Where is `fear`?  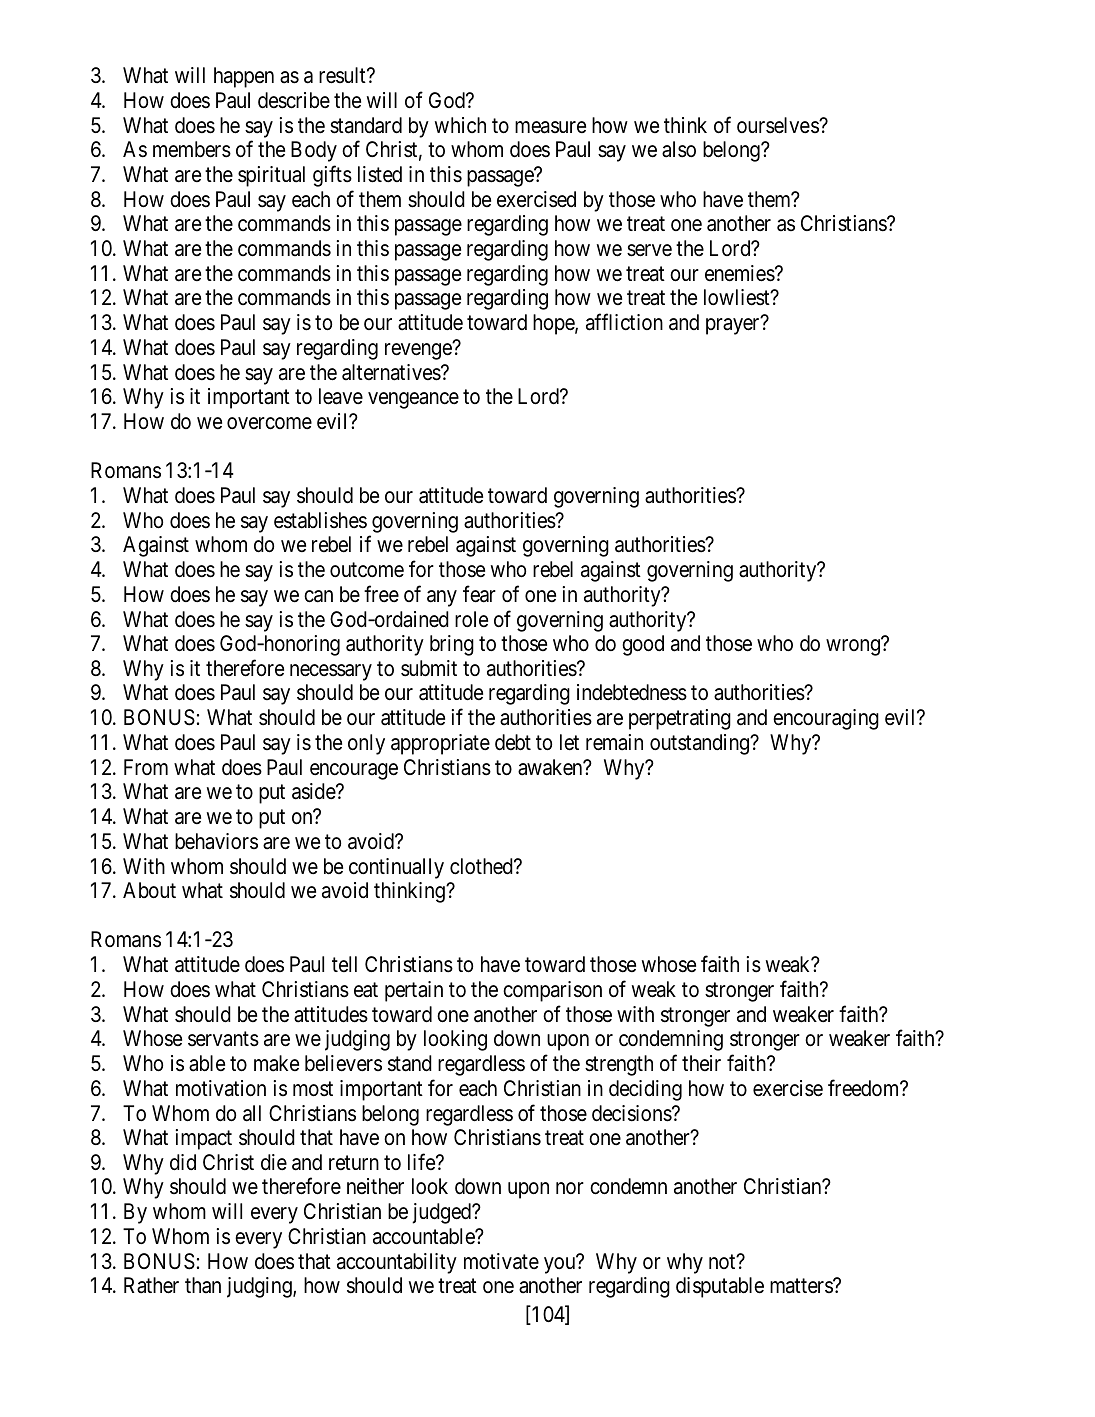
fear is located at coordinates (479, 594).
